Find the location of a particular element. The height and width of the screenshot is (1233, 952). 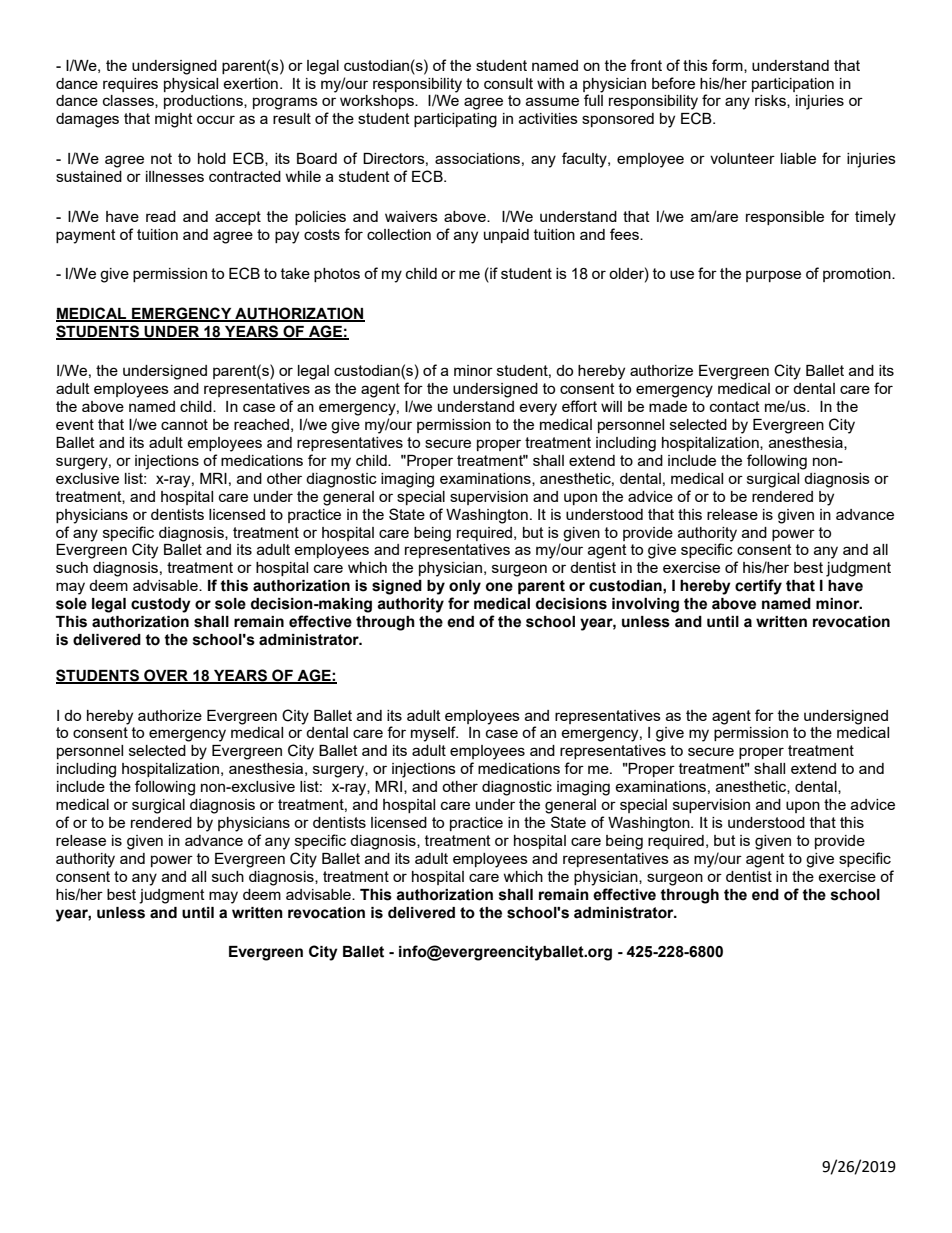

physical is located at coordinates (191, 85).
